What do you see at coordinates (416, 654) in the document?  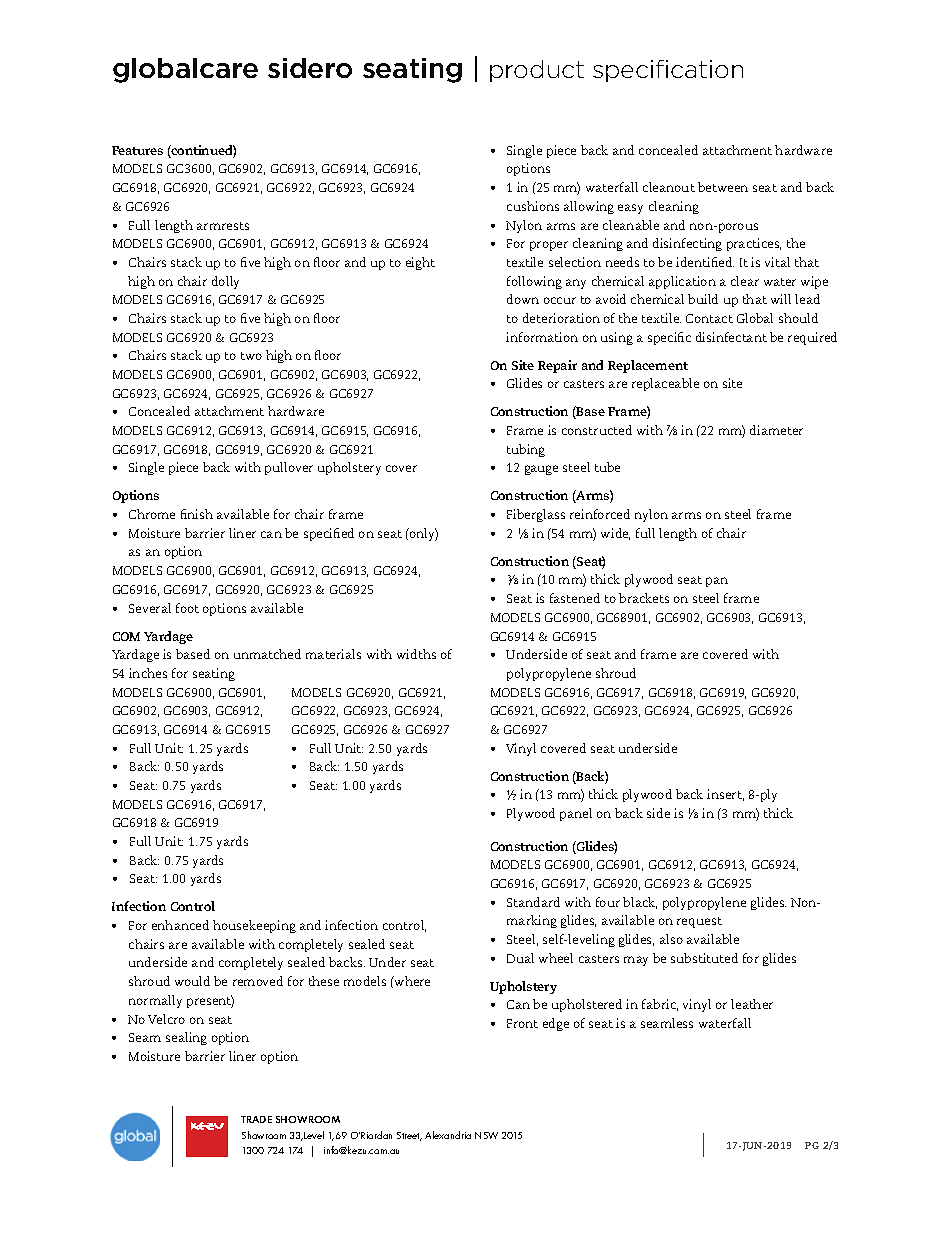 I see `widths` at bounding box center [416, 654].
